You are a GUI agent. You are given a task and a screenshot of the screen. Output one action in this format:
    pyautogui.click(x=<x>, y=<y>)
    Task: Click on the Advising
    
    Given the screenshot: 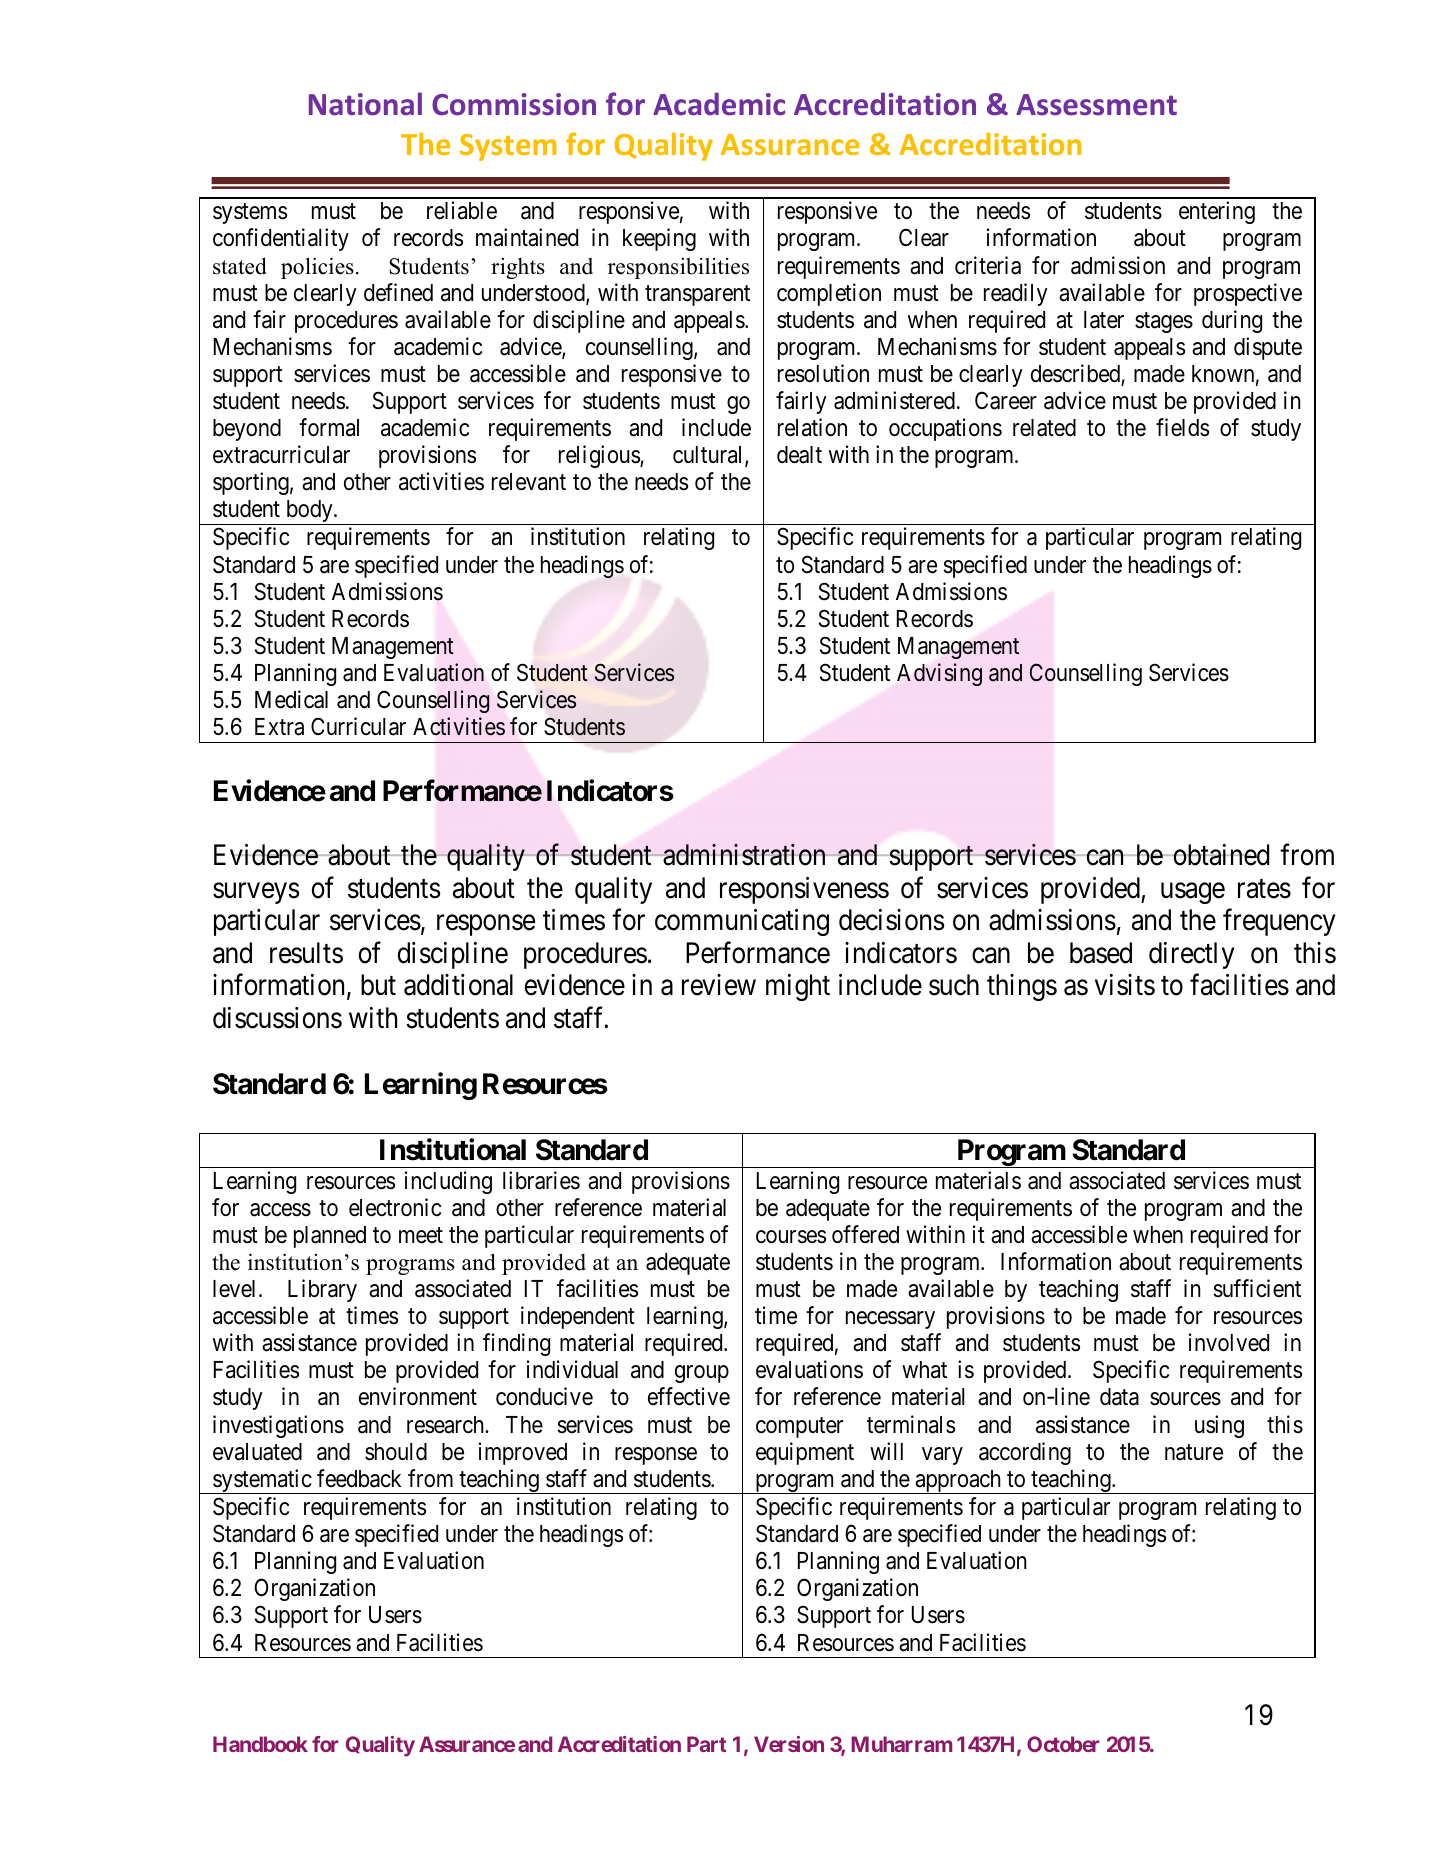 What is the action you would take?
    pyautogui.click(x=939, y=674)
